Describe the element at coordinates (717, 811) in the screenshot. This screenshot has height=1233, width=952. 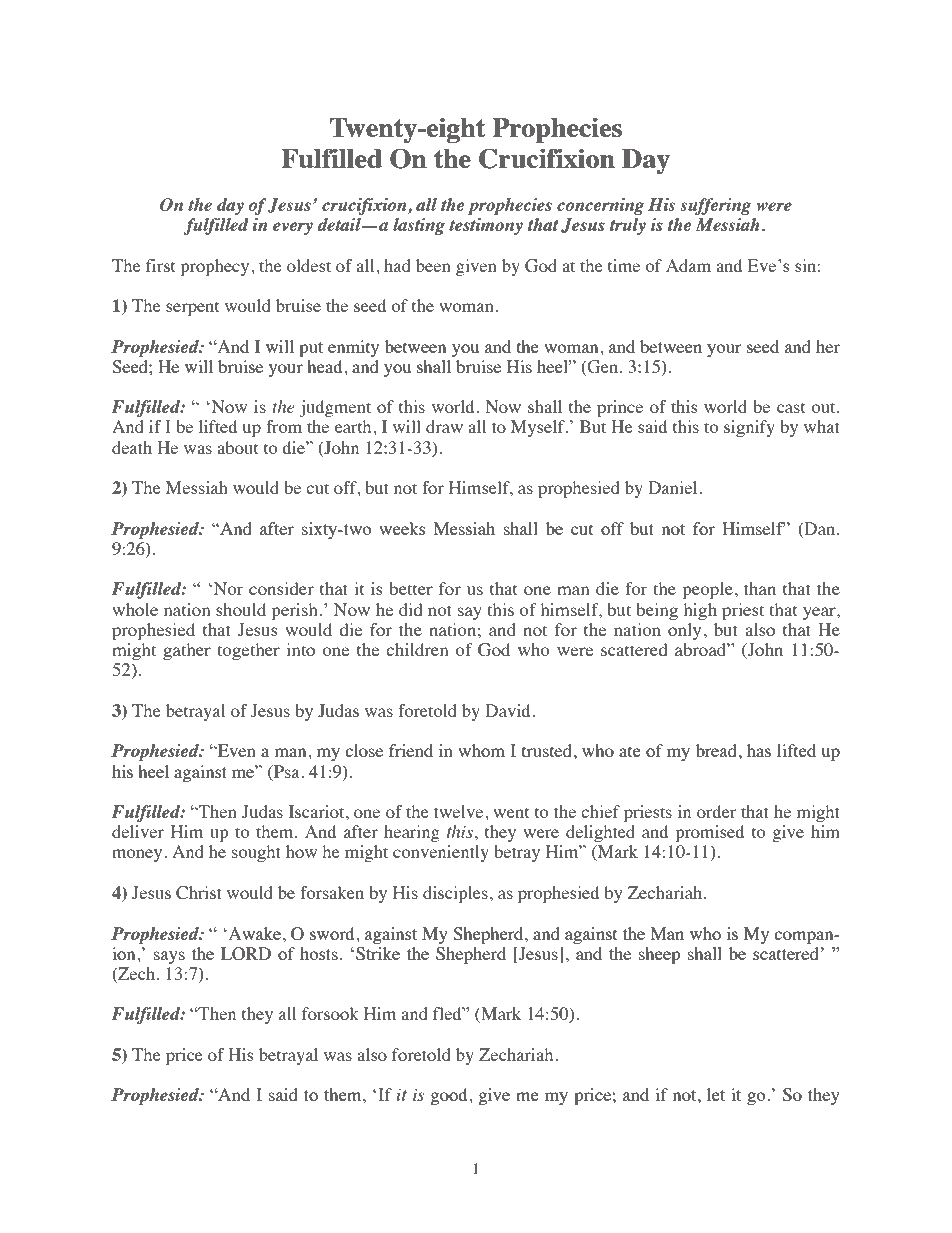
I see `order` at that location.
